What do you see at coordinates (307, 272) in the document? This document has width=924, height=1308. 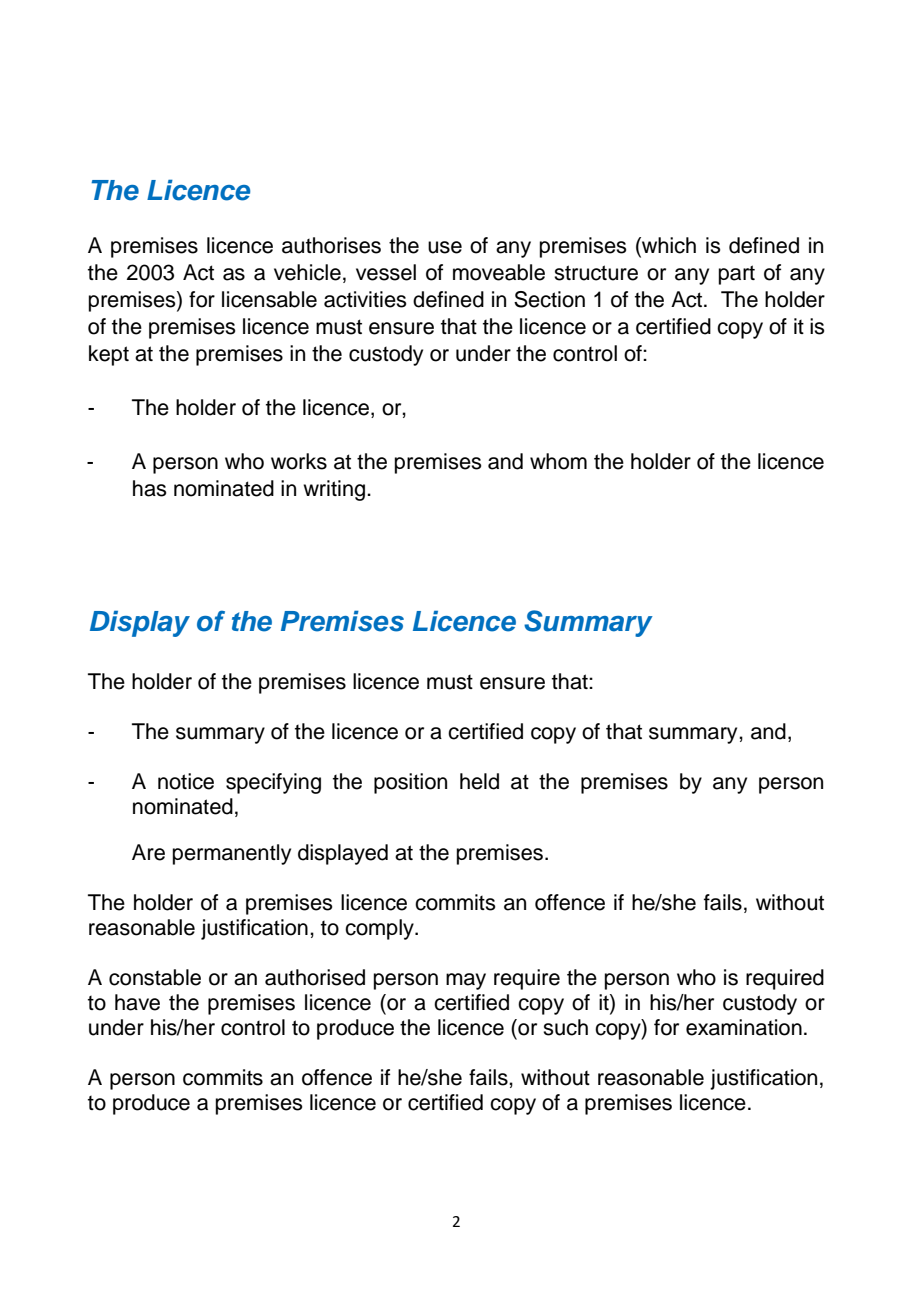 I see `vehicle` at bounding box center [307, 272].
